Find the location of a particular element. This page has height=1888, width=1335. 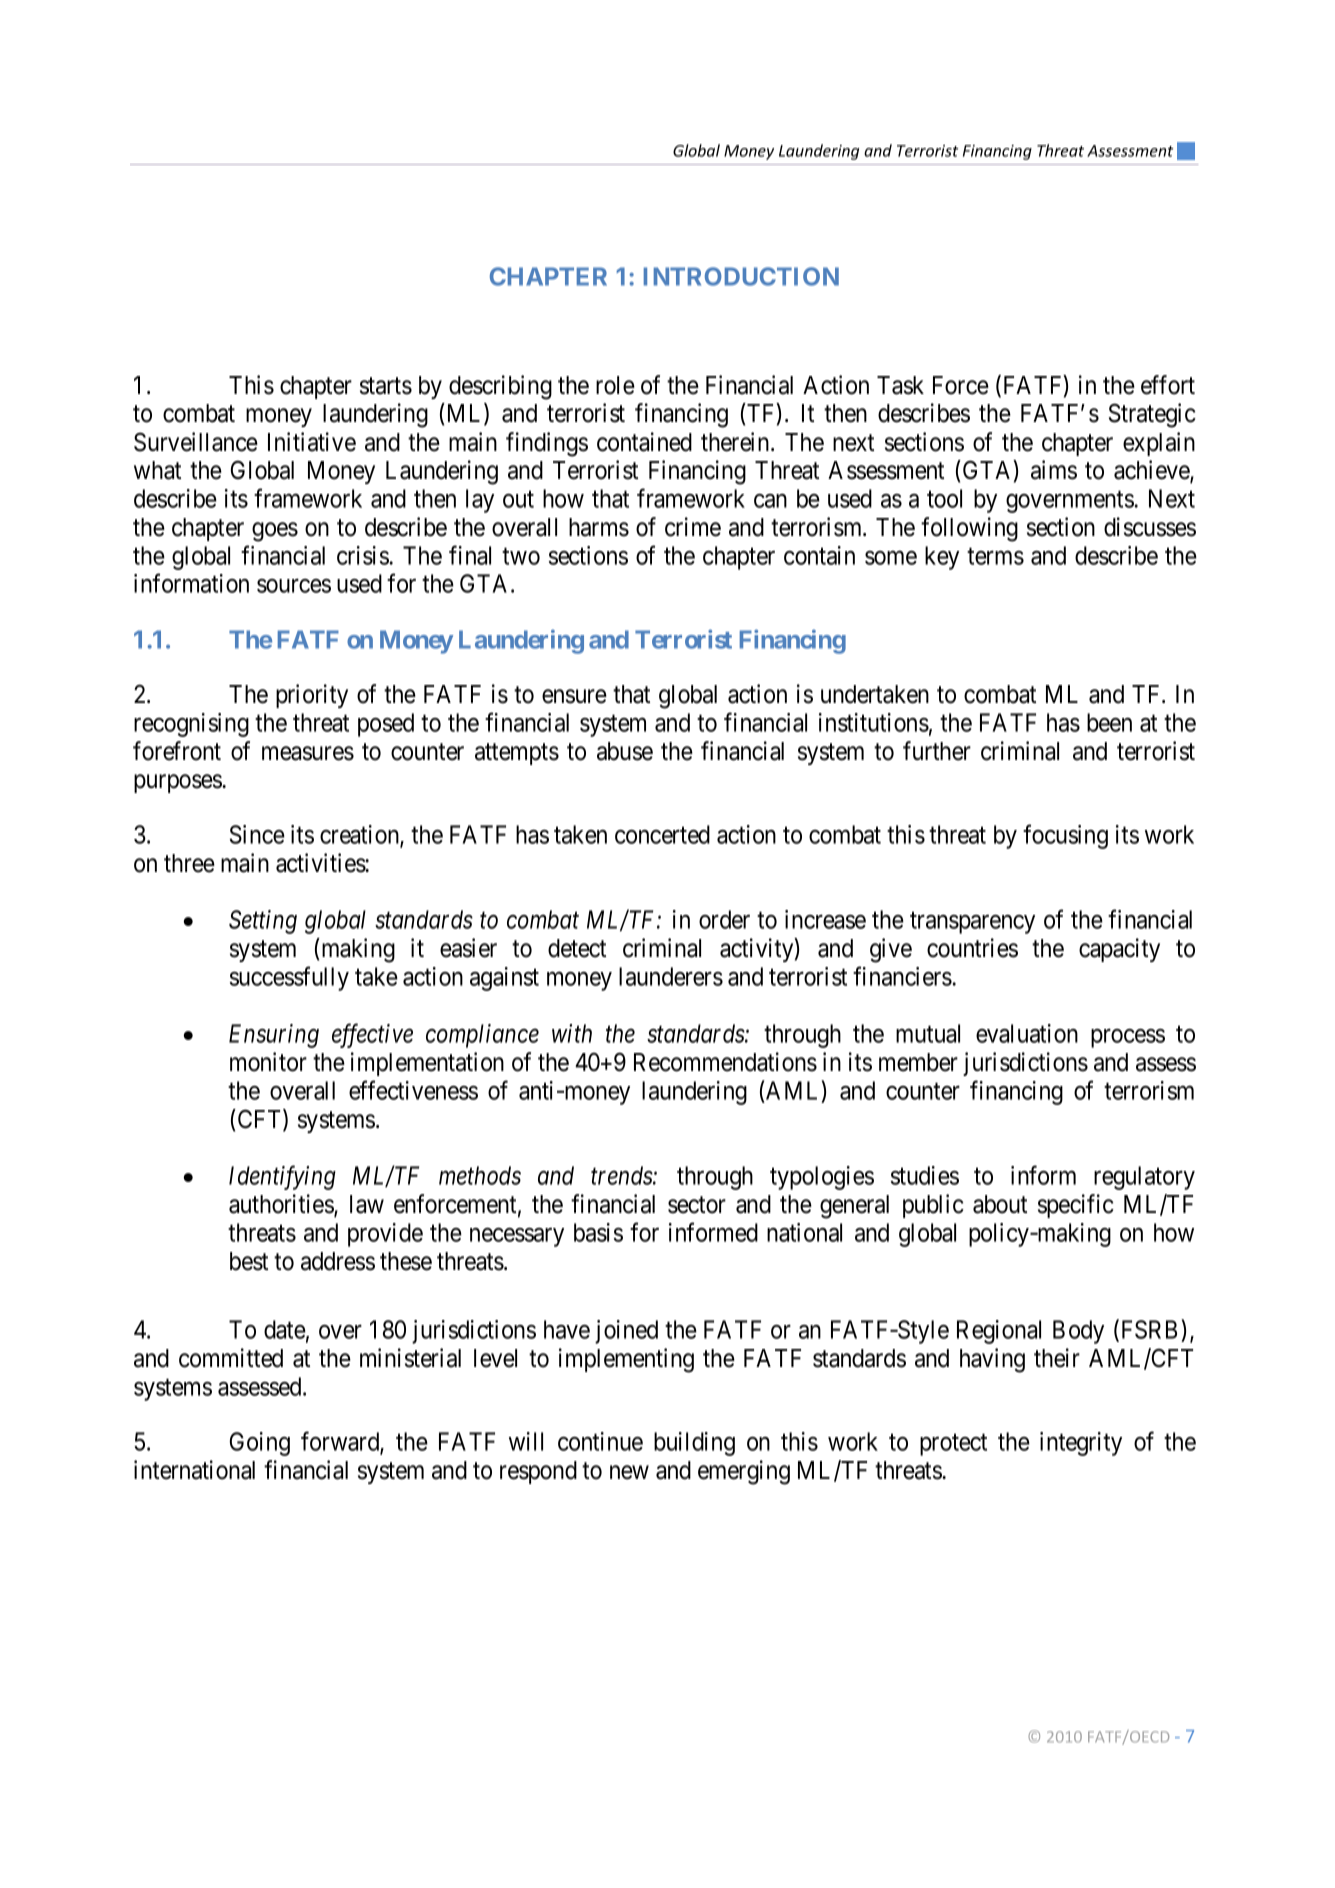

INTRODUCTION is located at coordinates (741, 276).
